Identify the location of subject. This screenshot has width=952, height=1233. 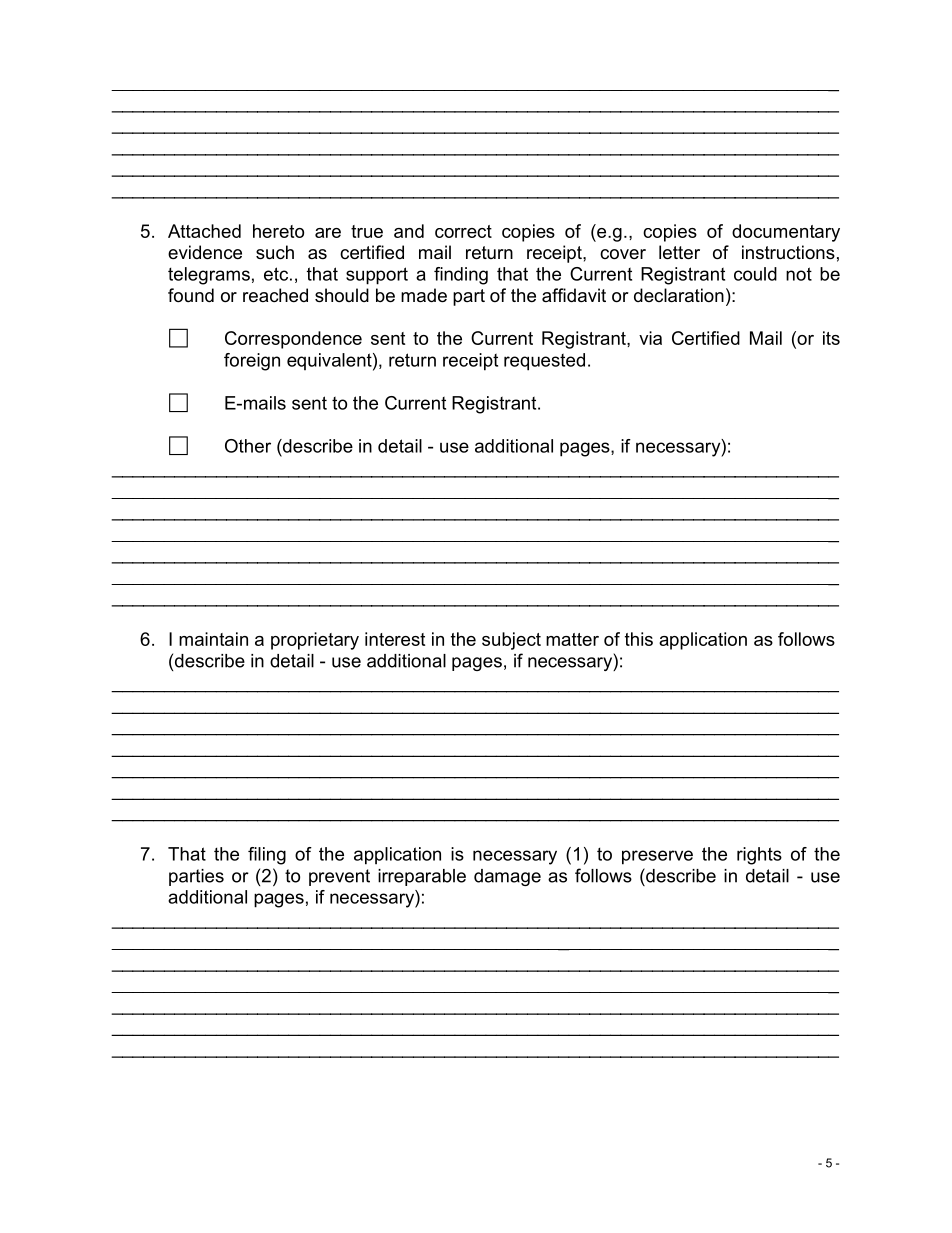
(511, 641).
